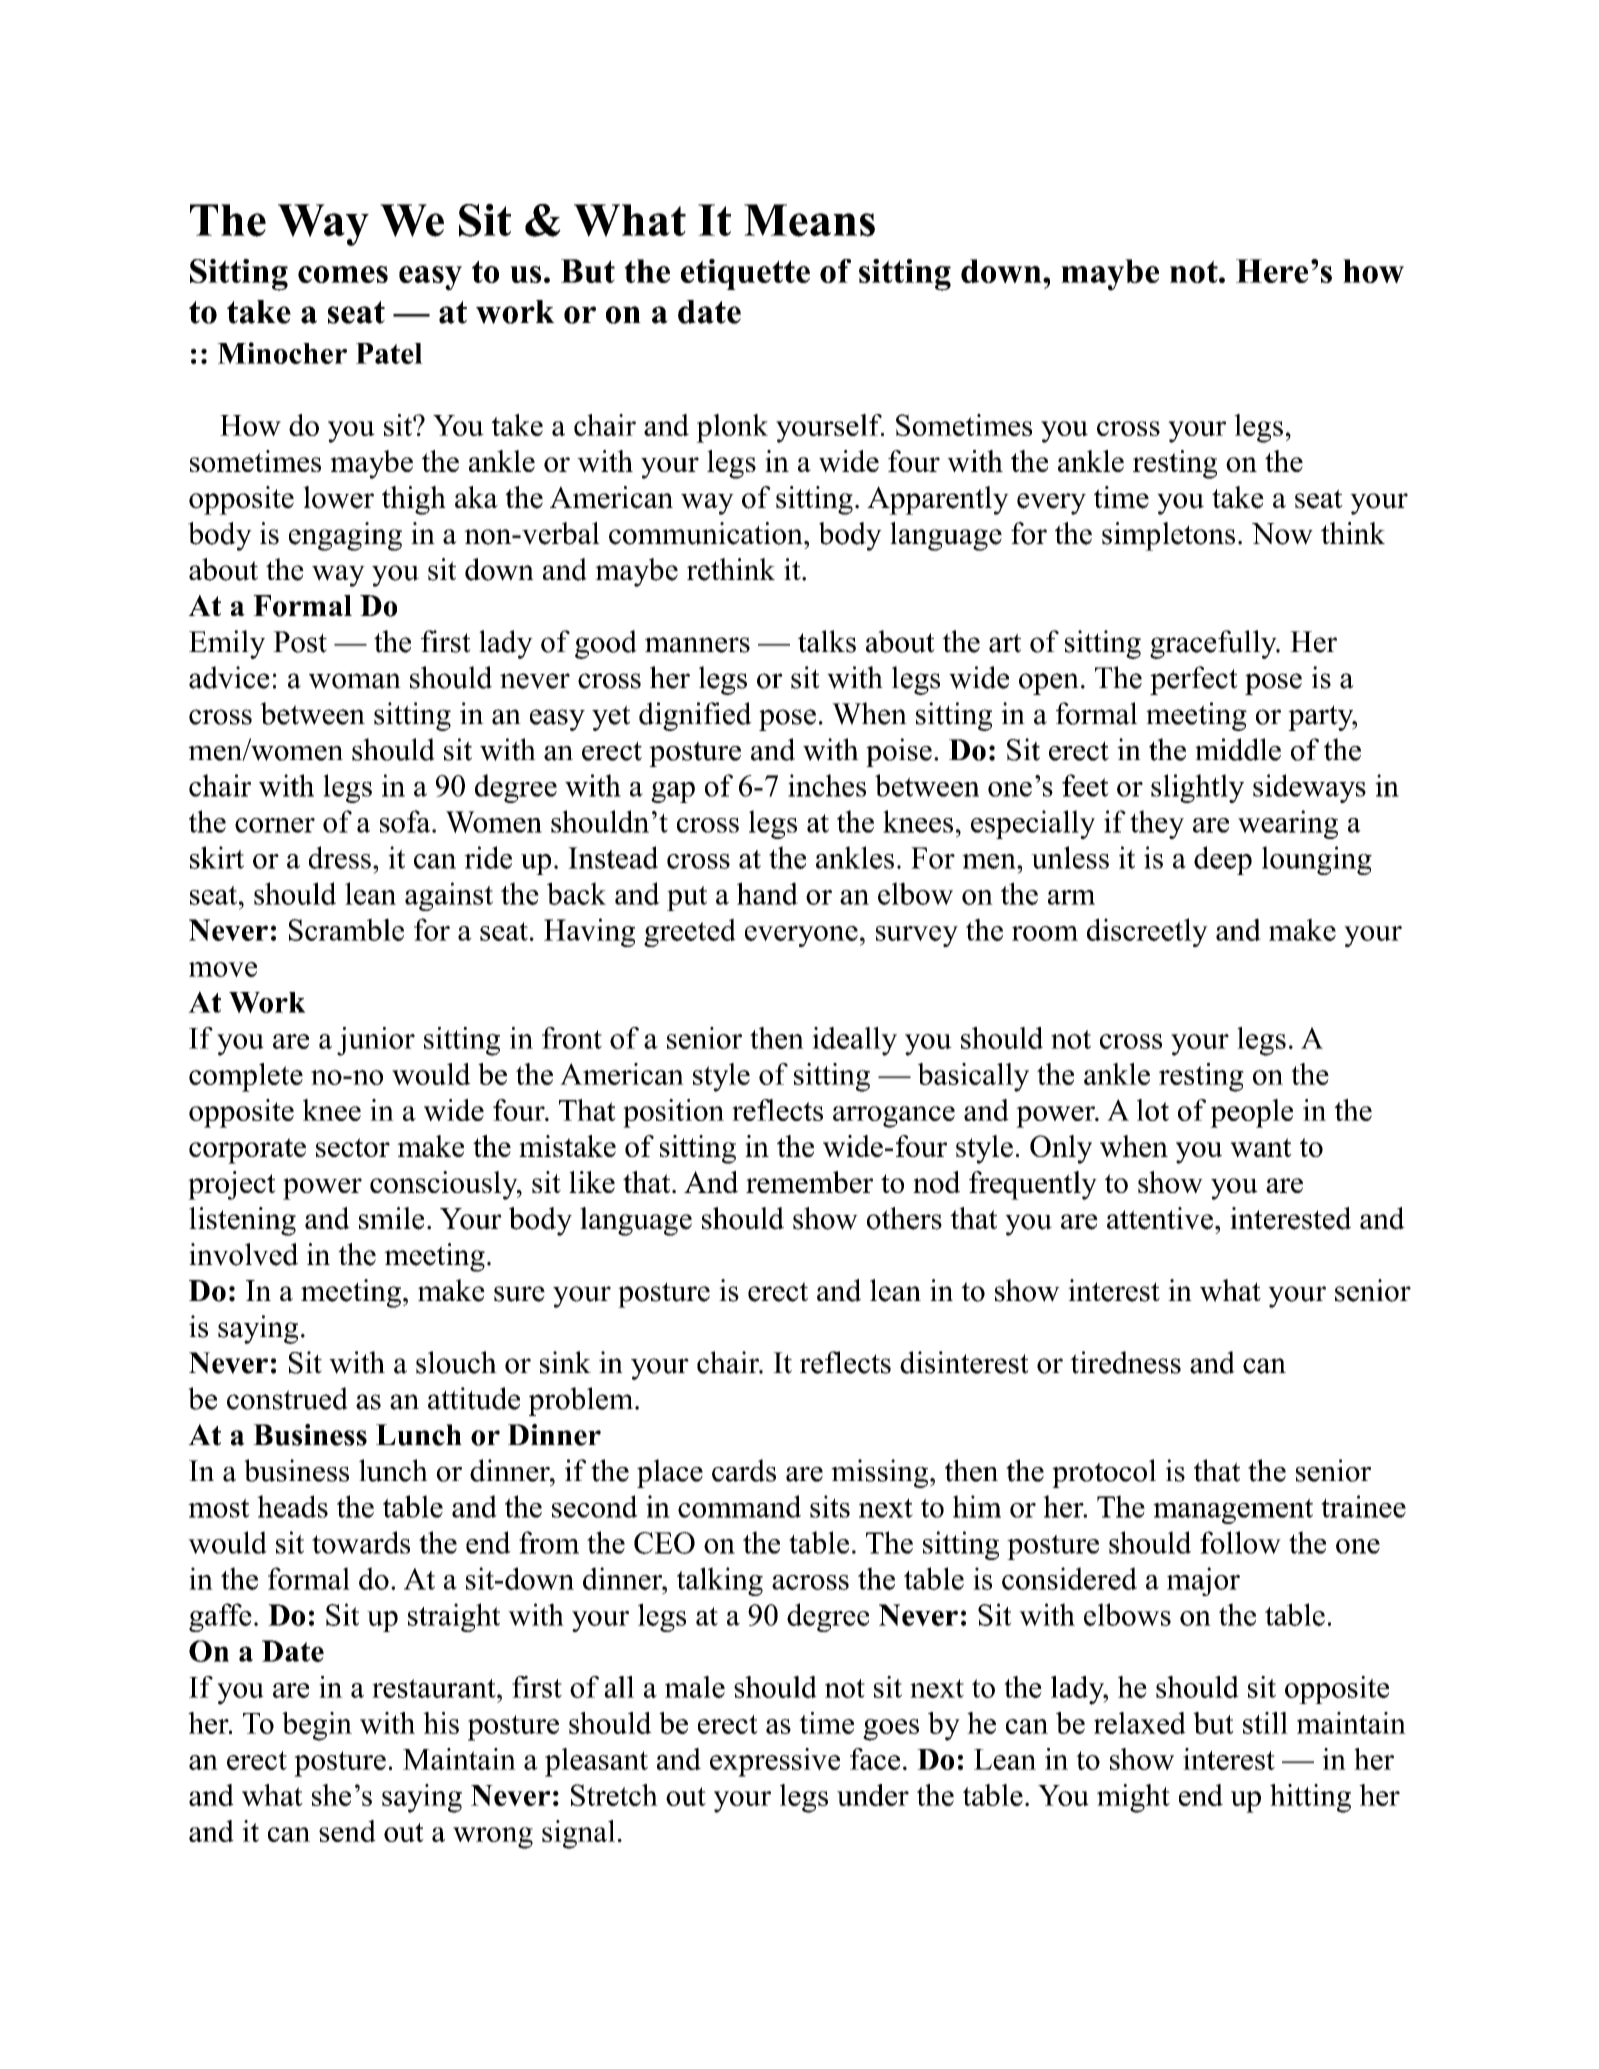  Describe the element at coordinates (1282, 534) in the page. I see `Now` at that location.
